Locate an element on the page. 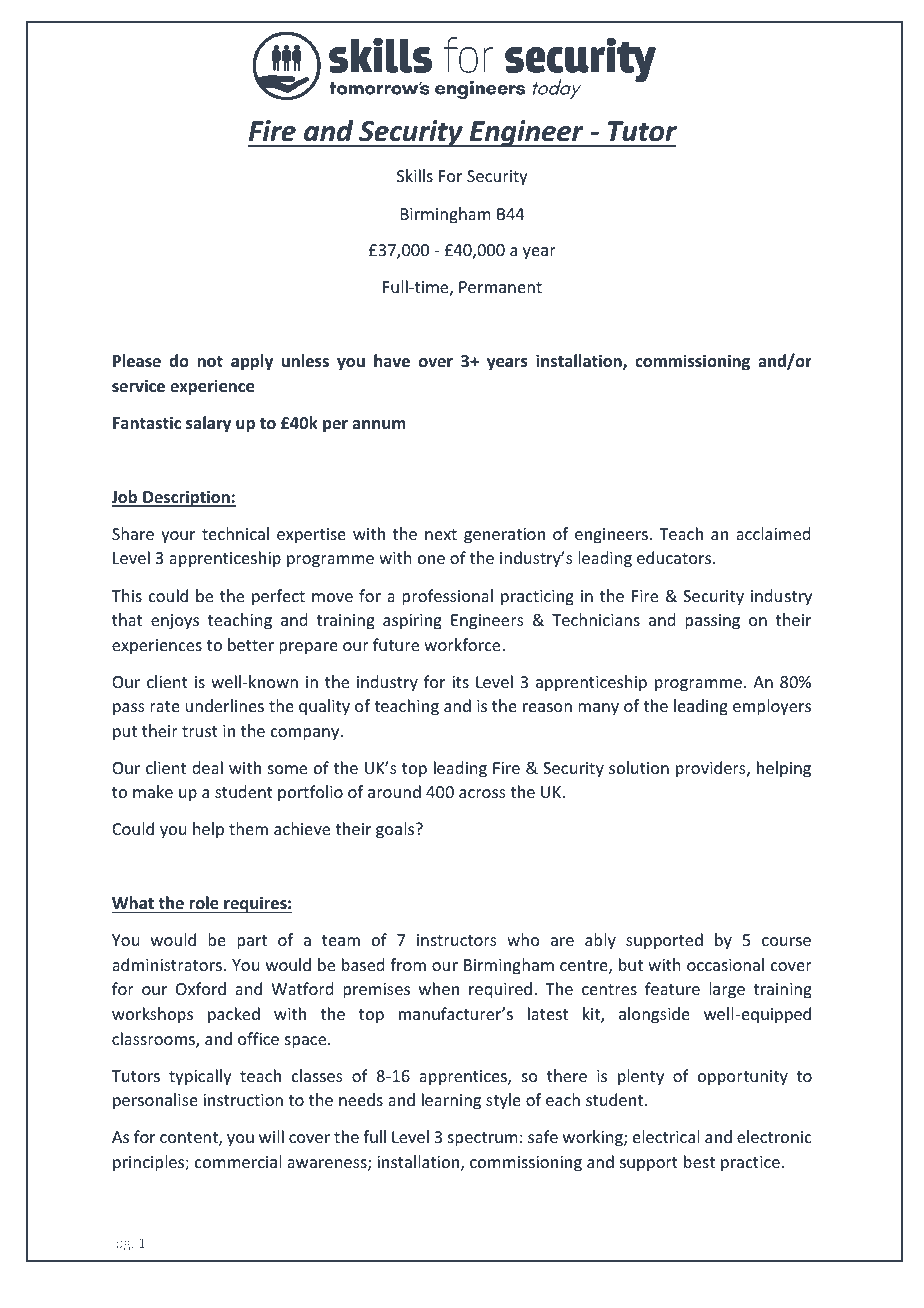 This page has width=924, height=1308. not is located at coordinates (210, 362).
